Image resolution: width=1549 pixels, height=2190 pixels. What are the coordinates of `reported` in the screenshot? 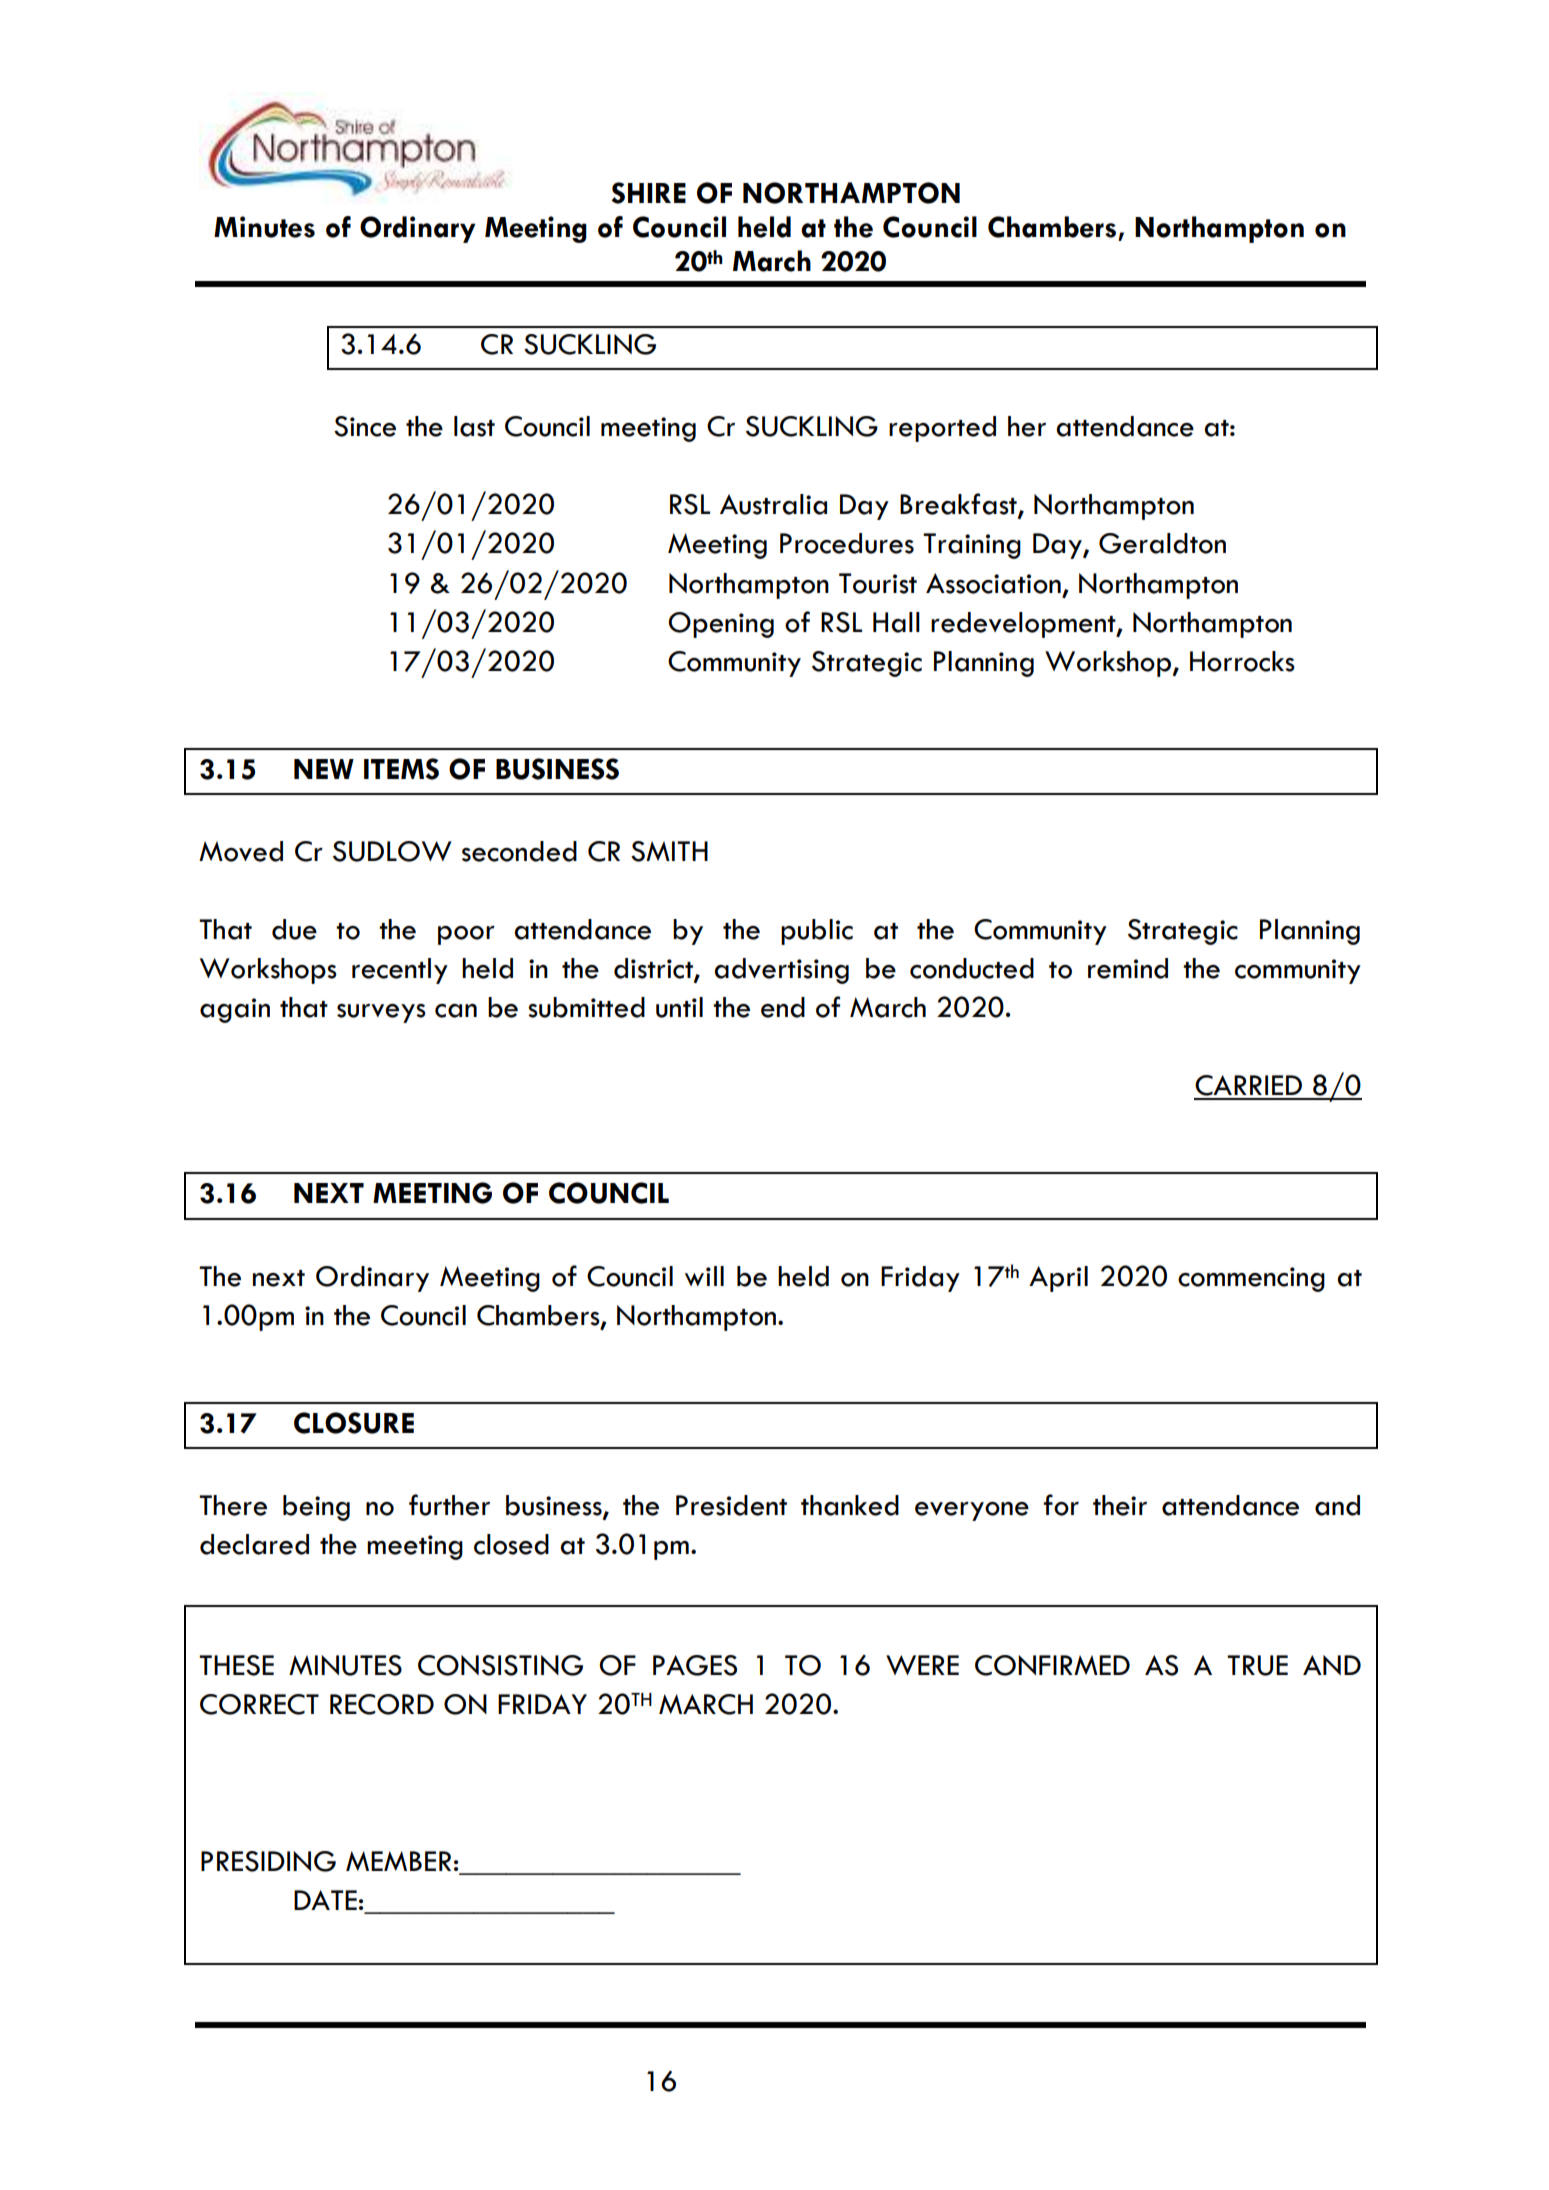 It's located at (942, 429).
